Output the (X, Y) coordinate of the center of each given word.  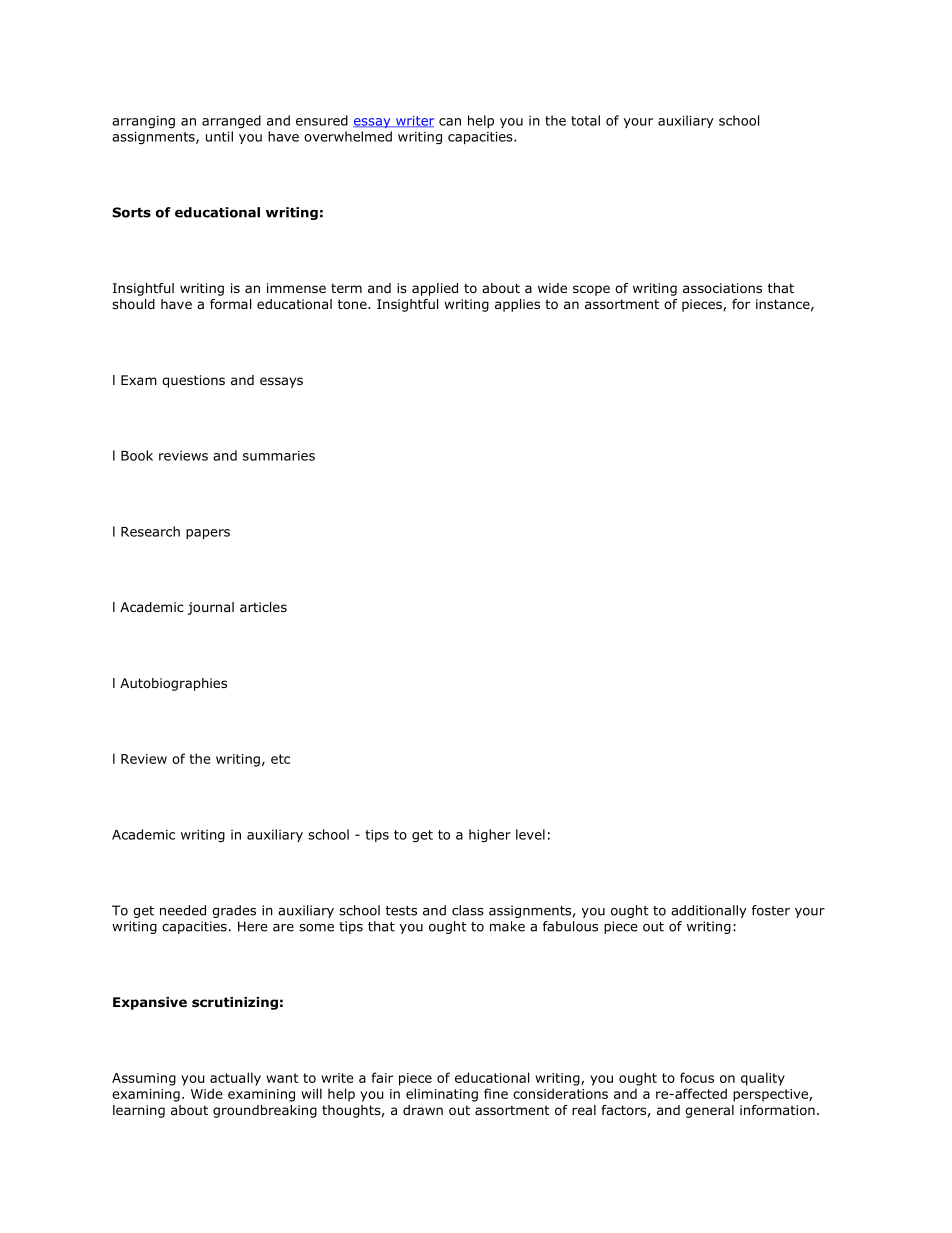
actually (235, 1079)
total (585, 120)
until (219, 136)
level (530, 834)
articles (263, 607)
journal (211, 608)
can (450, 122)
